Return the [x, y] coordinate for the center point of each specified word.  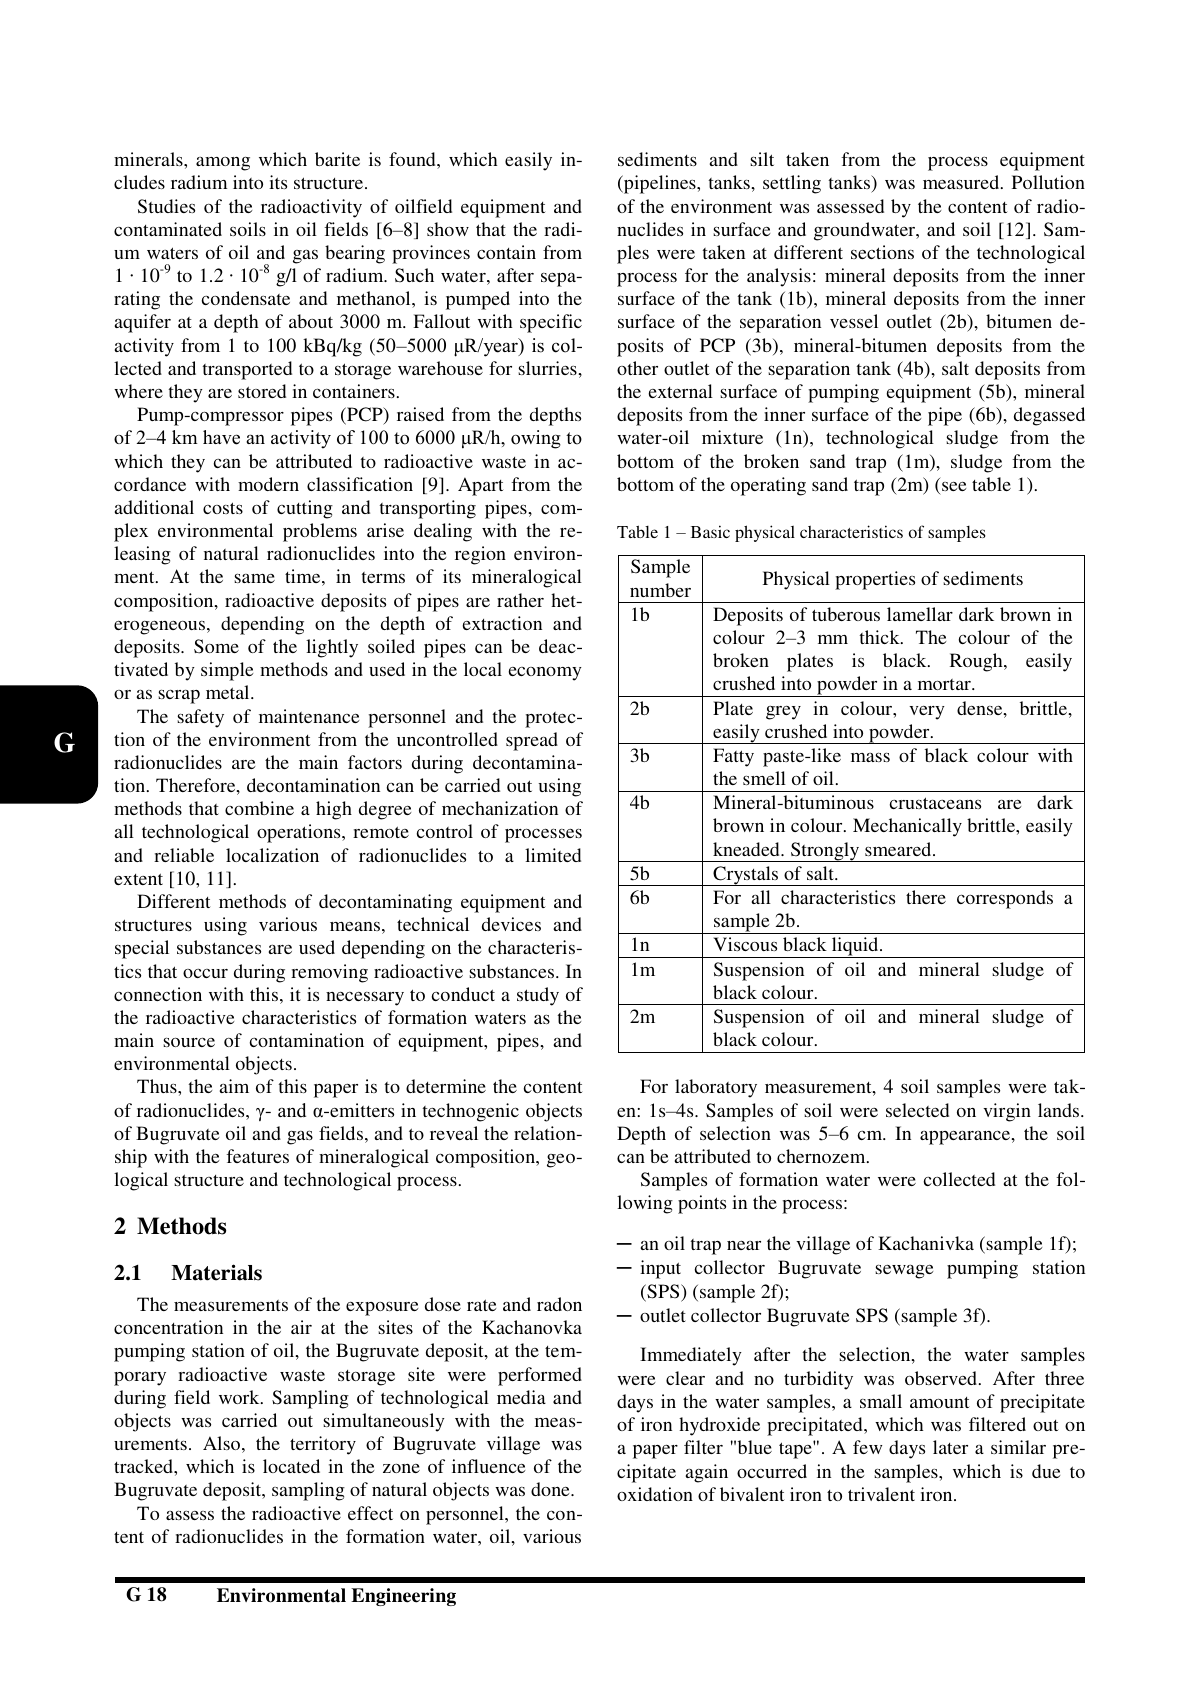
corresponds [1005, 899]
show [448, 229]
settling [792, 184]
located [291, 1466]
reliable [184, 855]
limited [553, 855]
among [223, 164]
